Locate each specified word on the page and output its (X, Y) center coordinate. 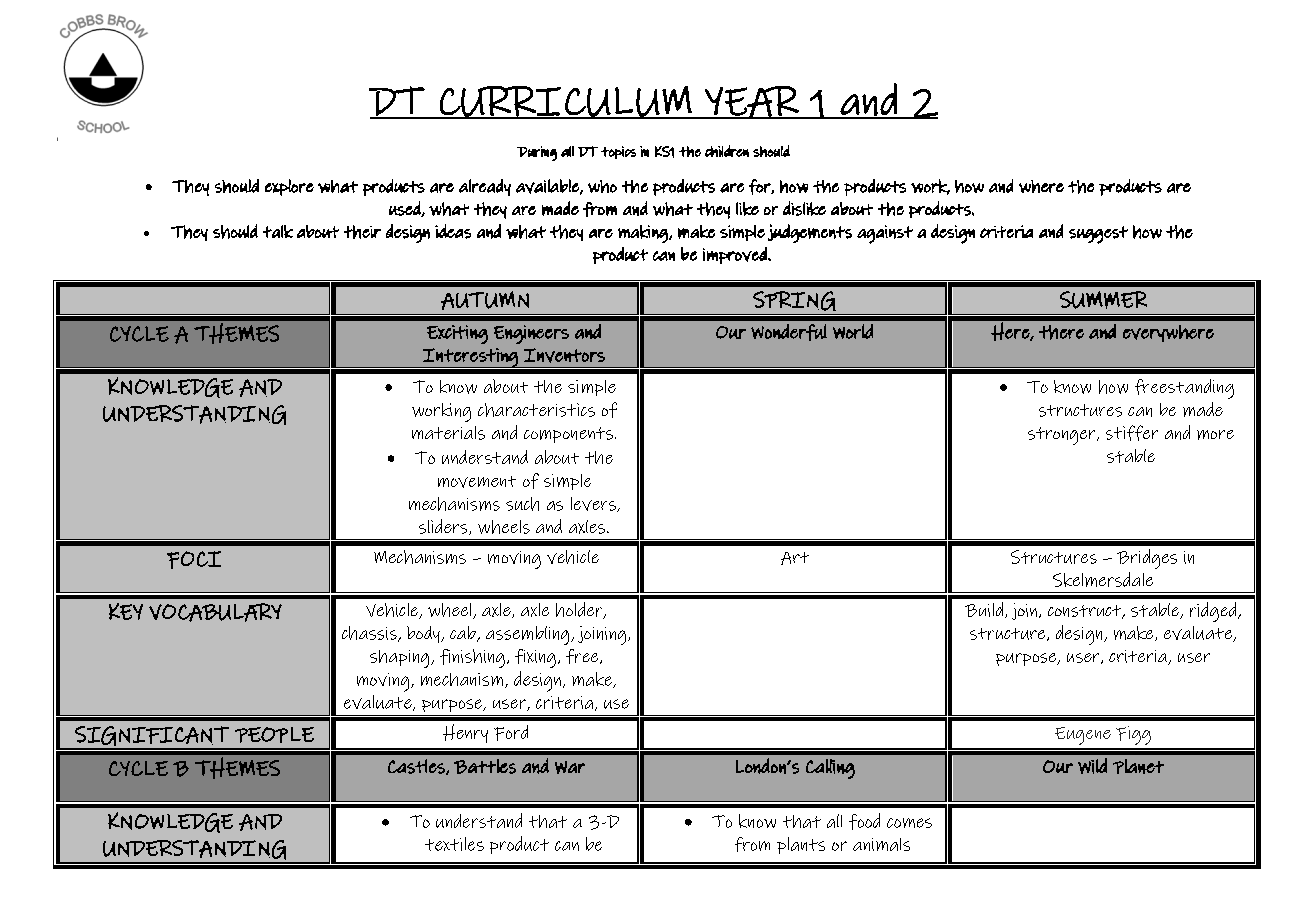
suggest (1098, 235)
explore (289, 187)
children (727, 151)
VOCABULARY (215, 612)
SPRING (794, 301)
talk (278, 231)
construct (1086, 612)
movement (477, 482)
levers (594, 504)
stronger (1063, 436)
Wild (1092, 766)
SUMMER (1103, 300)
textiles (454, 844)
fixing (535, 658)
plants (801, 845)
